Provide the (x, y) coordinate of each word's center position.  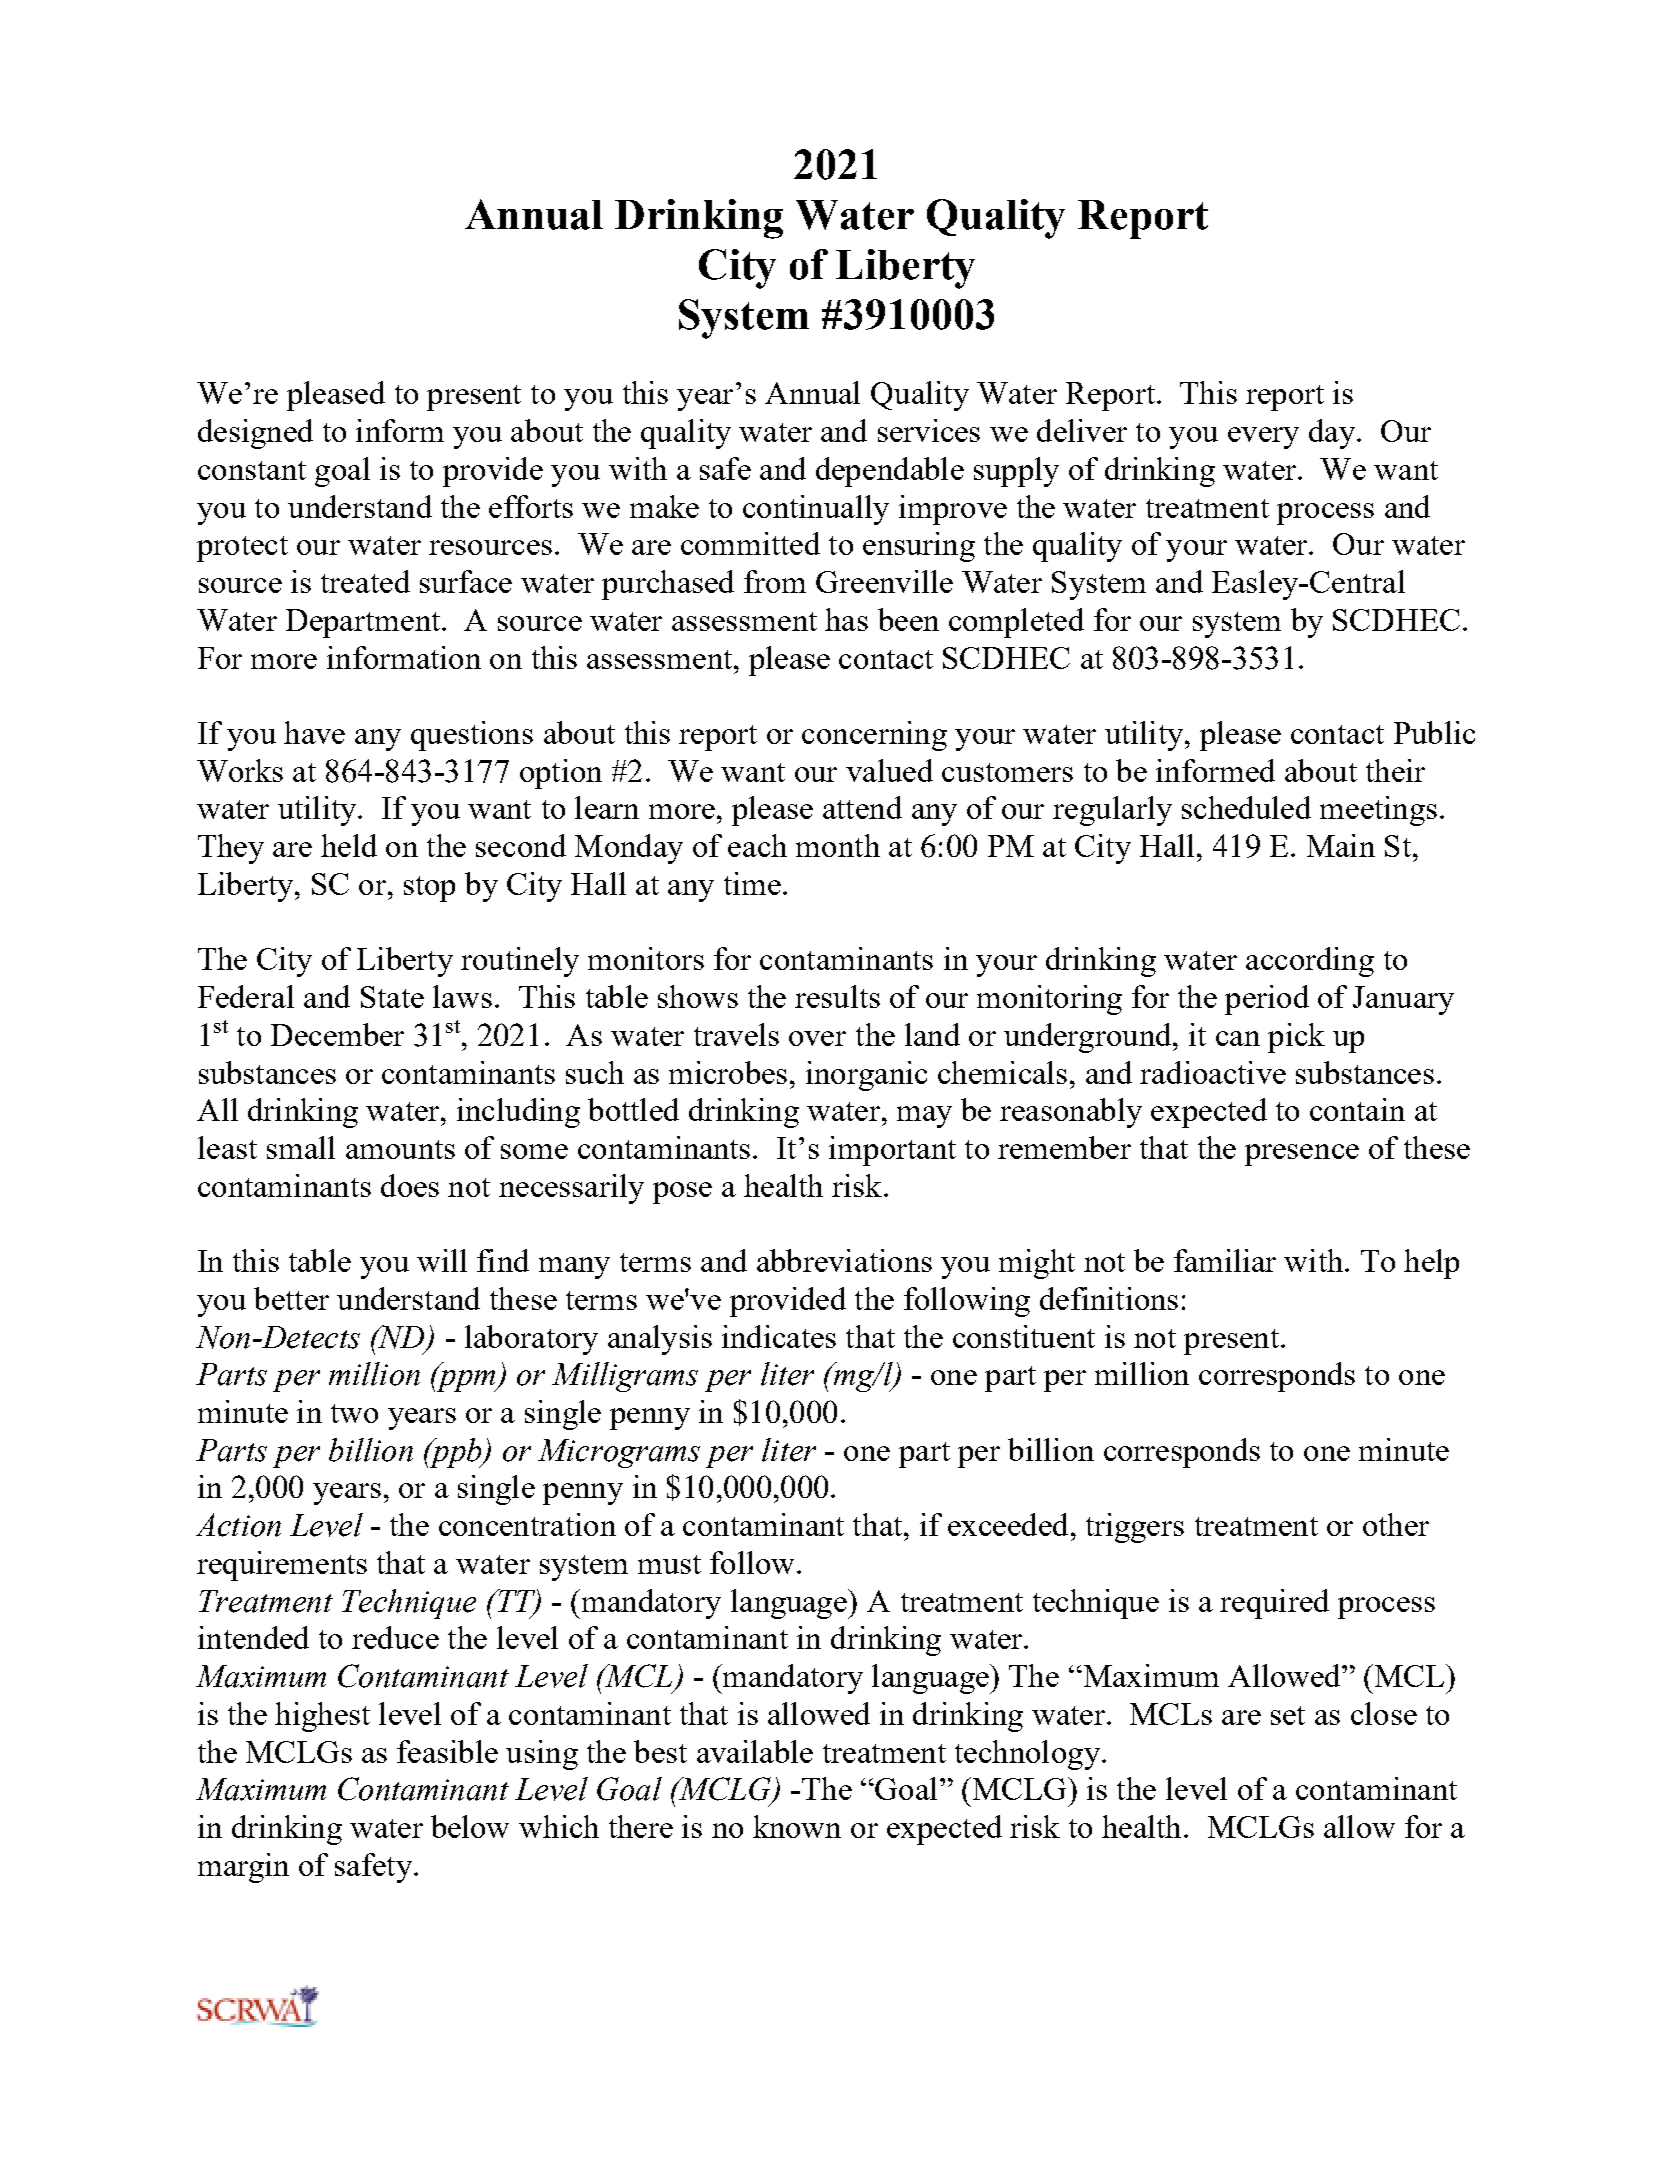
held (349, 845)
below (470, 1826)
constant (252, 470)
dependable (890, 472)
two (354, 1413)
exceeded (1008, 1524)
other (1396, 1524)
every (1263, 438)
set (1288, 1715)
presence (1302, 1155)
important (892, 1151)
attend (862, 807)
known (797, 1826)
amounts (400, 1149)
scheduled (1246, 807)
